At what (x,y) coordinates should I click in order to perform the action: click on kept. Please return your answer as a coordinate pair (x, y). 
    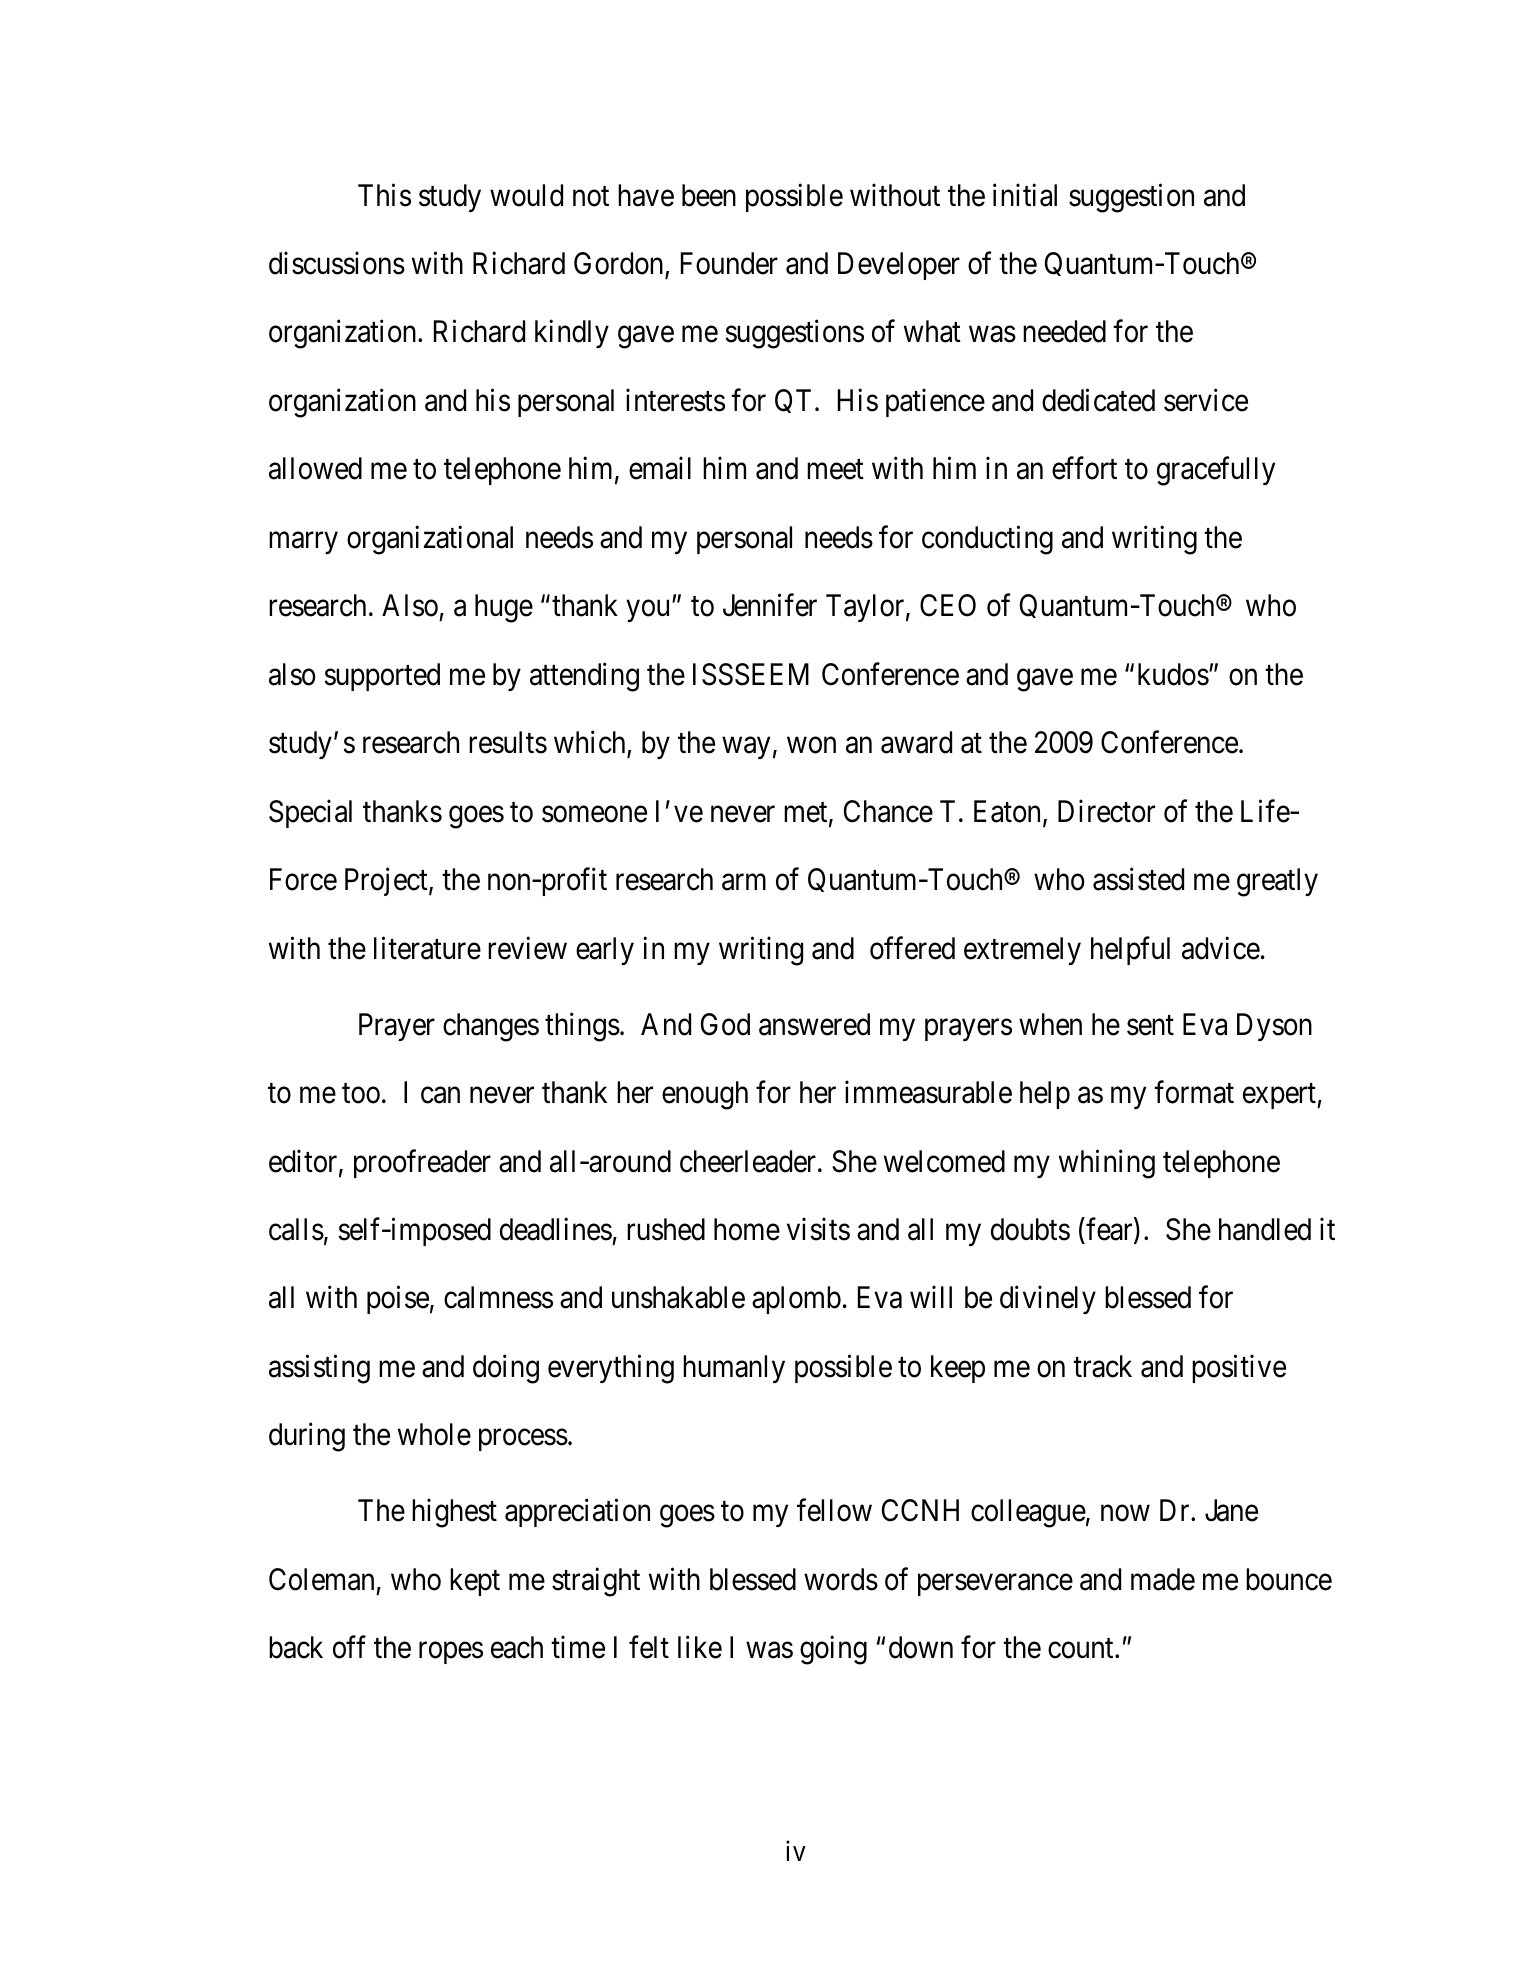
    Looking at the image, I should click on (475, 1582).
